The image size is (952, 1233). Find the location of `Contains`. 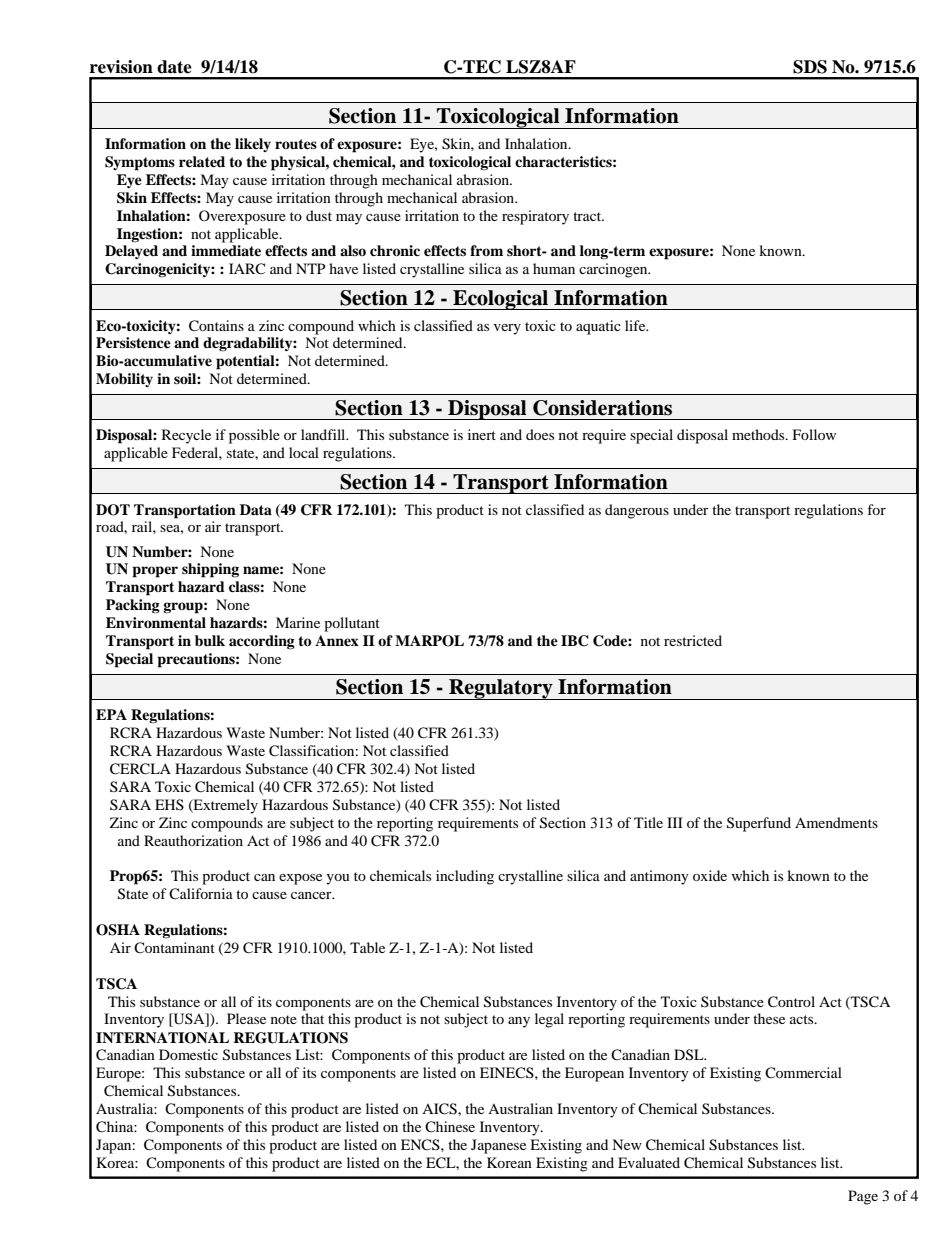

Contains is located at coordinates (216, 326).
